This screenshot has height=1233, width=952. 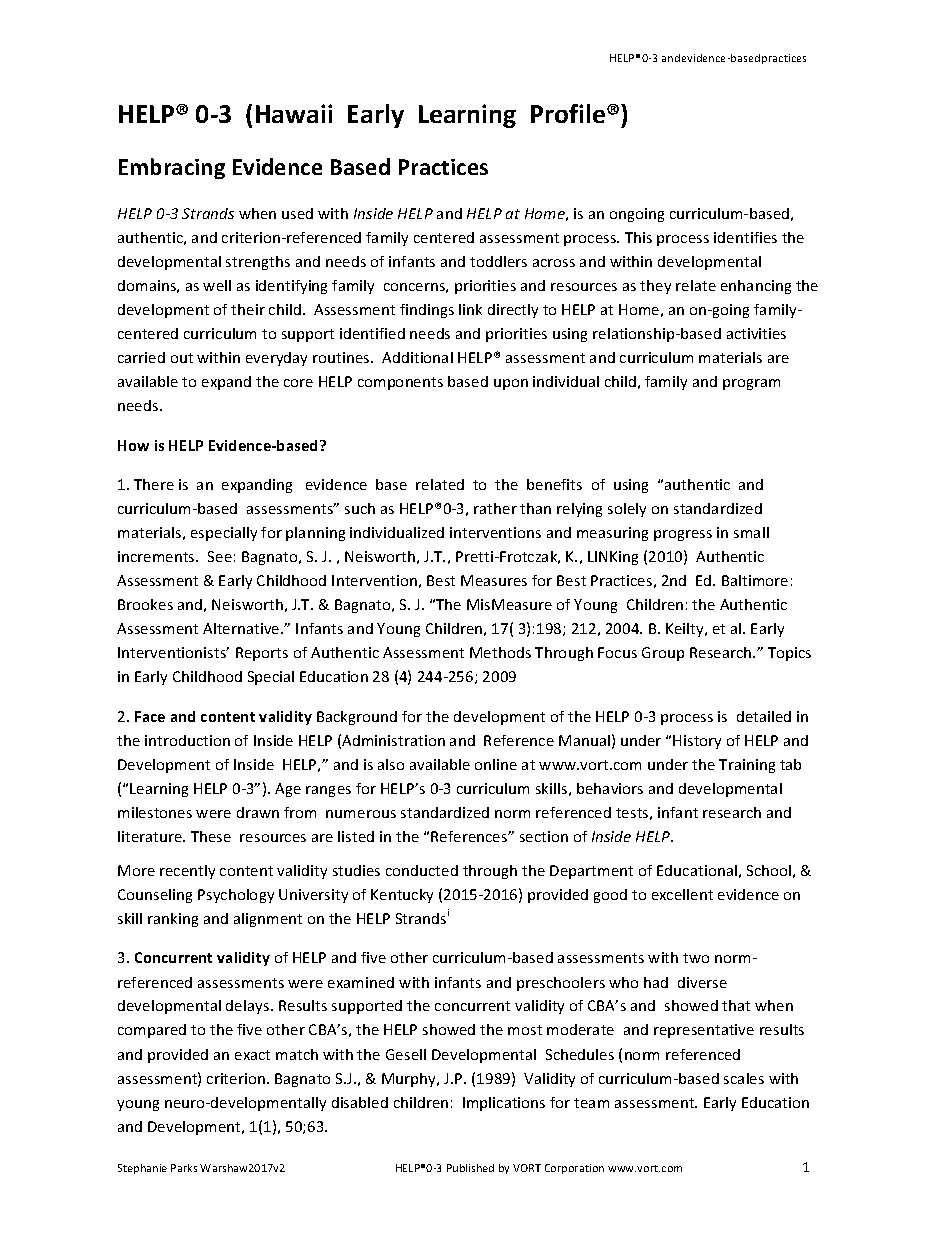 I want to click on Psychology, so click(x=236, y=896).
